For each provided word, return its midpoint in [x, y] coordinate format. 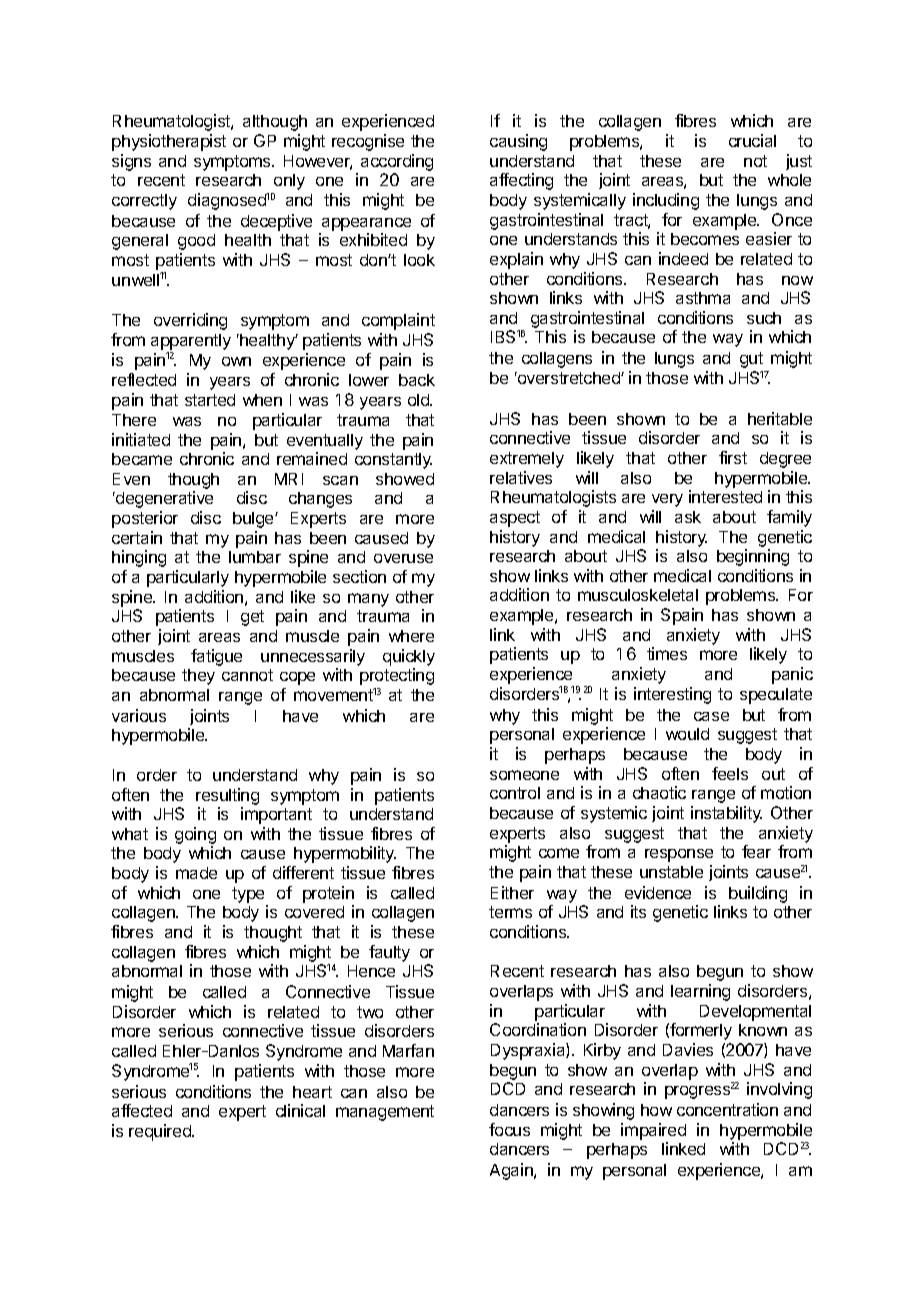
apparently [191, 343]
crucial [752, 140]
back [417, 380]
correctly [144, 202]
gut [751, 360]
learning [700, 992]
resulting [227, 796]
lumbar [255, 557]
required [161, 1132]
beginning [753, 557]
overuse [403, 558]
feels [730, 773]
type [248, 895]
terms [510, 912]
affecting [521, 181]
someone [524, 775]
